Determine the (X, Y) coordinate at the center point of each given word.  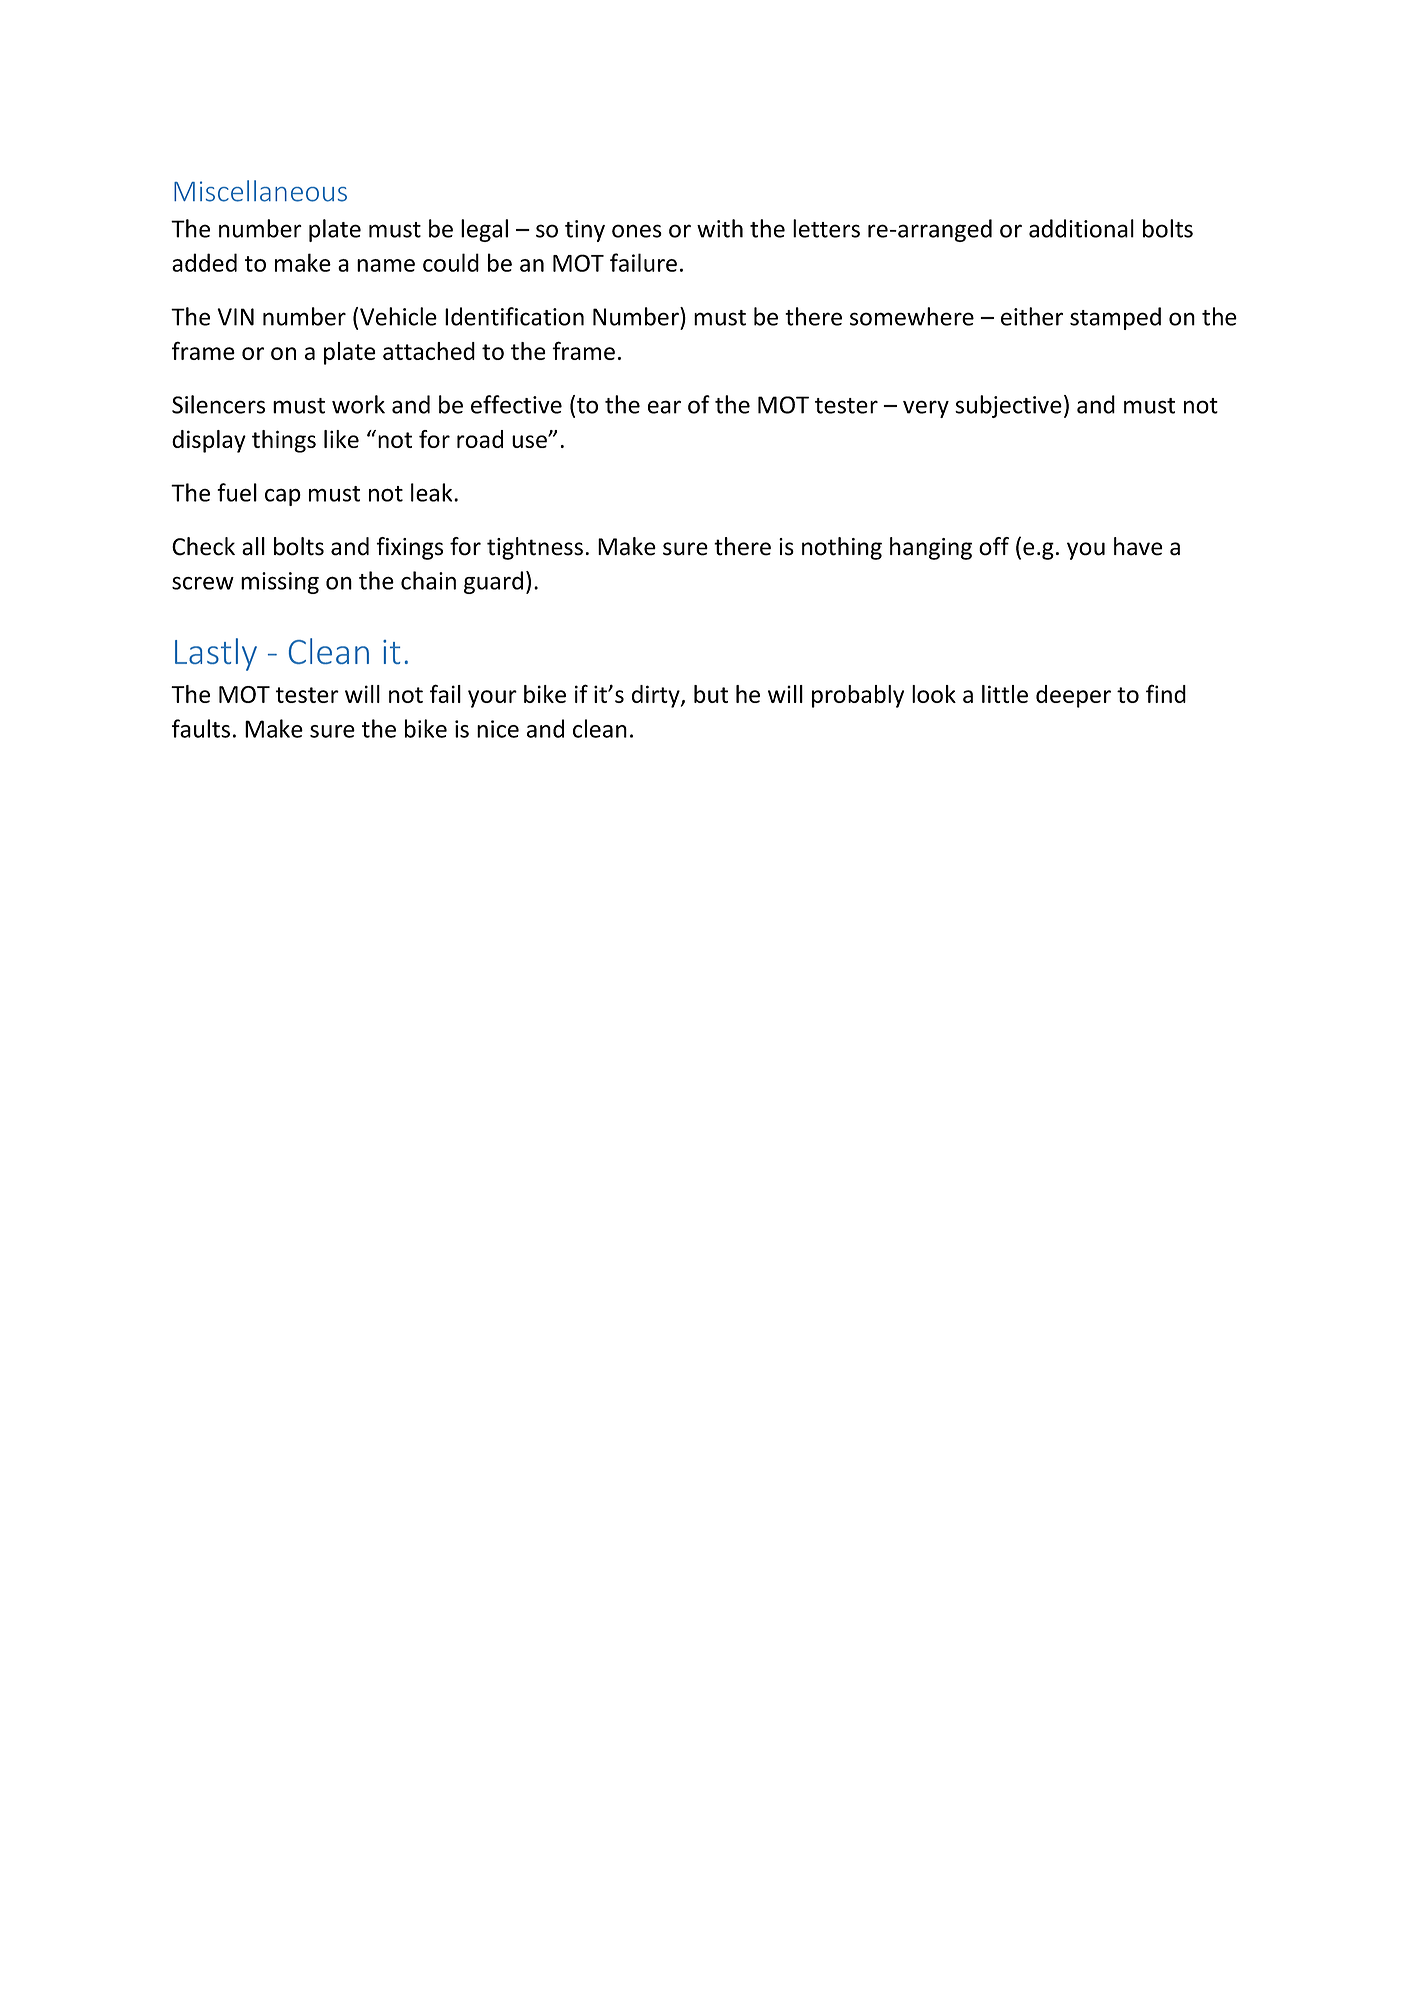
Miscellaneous (260, 191)
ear (664, 407)
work (358, 404)
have (1138, 546)
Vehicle (398, 316)
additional (1081, 228)
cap (283, 497)
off (994, 546)
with (720, 228)
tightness (535, 548)
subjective (1008, 406)
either (1032, 316)
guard (493, 582)
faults (201, 728)
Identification (514, 316)
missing (280, 583)
